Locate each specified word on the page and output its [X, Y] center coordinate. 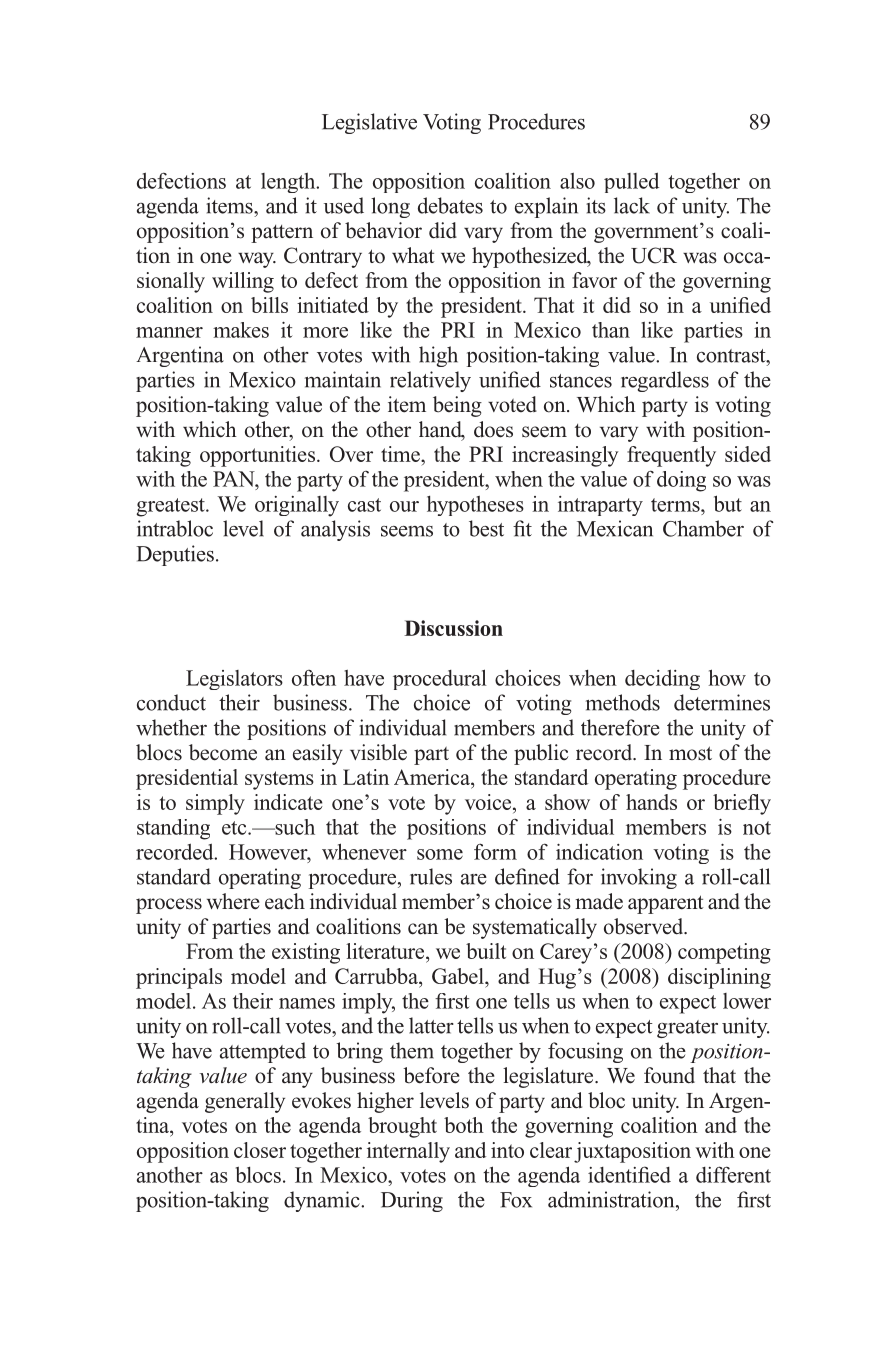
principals [179, 978]
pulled [631, 182]
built [486, 951]
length [289, 183]
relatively [430, 381]
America [433, 777]
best [486, 528]
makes [241, 330]
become [223, 752]
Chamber [703, 528]
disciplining [719, 978]
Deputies [175, 555]
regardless [665, 381]
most [690, 753]
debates [450, 205]
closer [260, 1150]
